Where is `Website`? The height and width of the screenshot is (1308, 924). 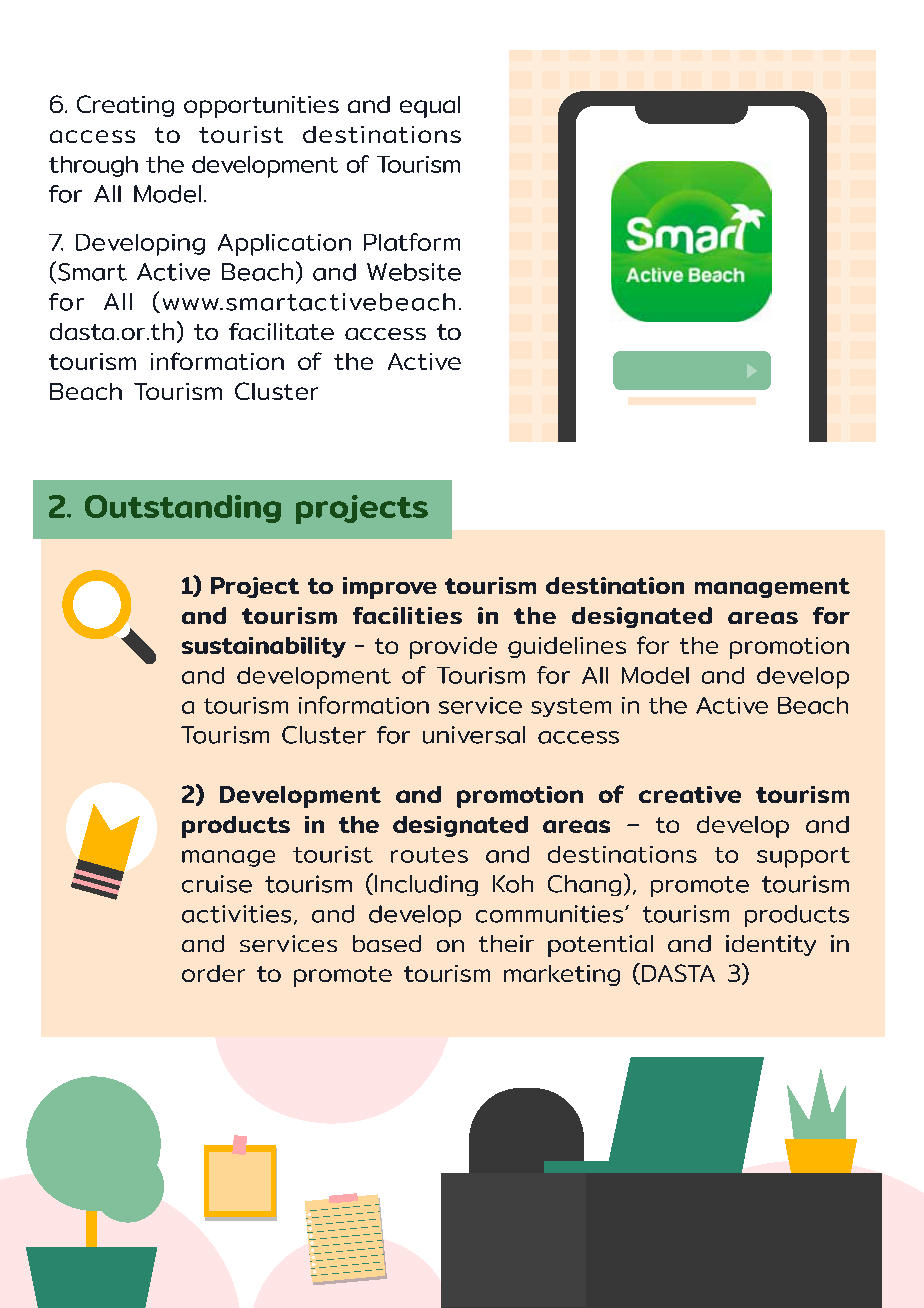 Website is located at coordinates (414, 272).
